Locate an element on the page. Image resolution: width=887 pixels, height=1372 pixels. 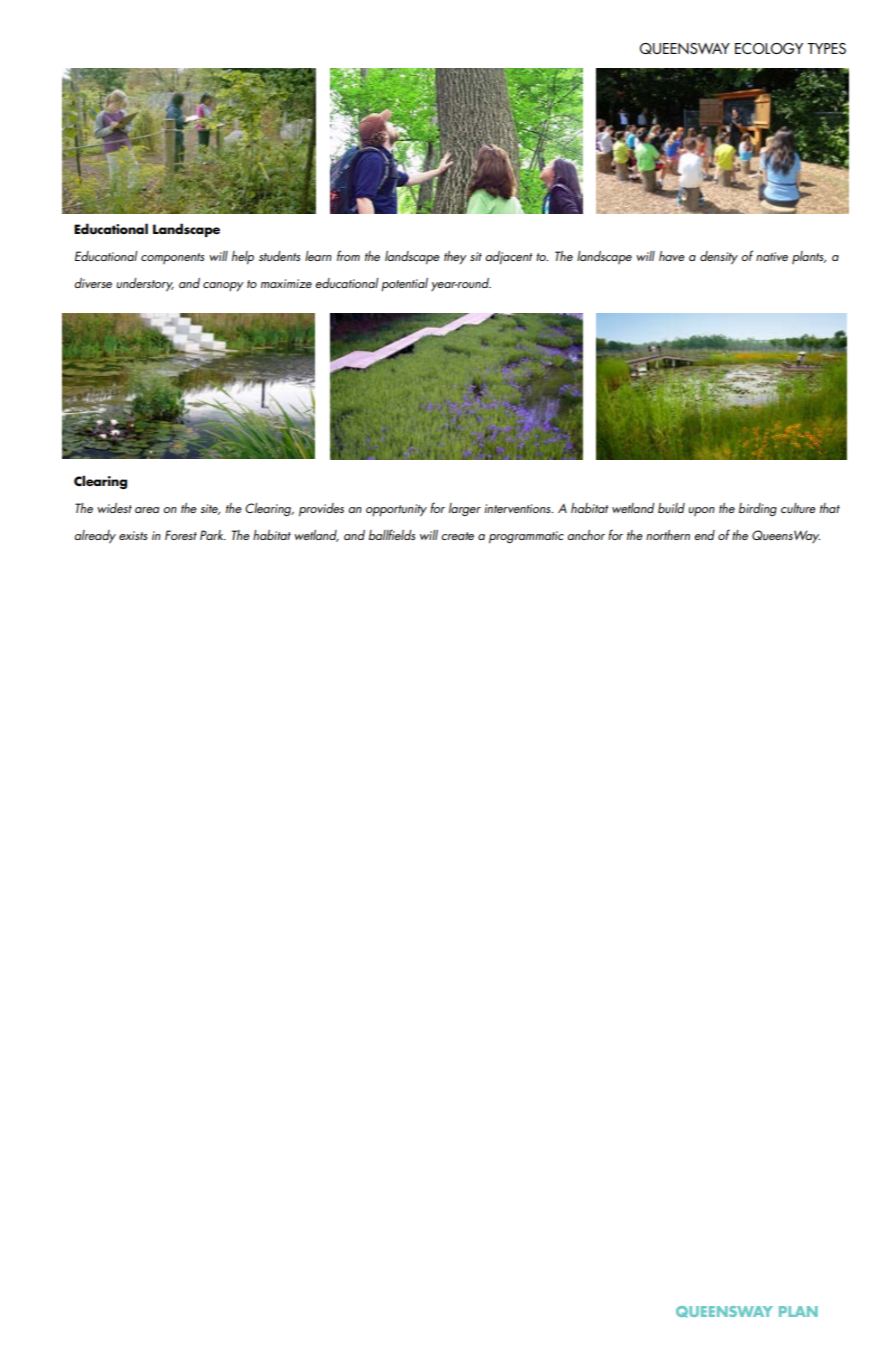
canopy is located at coordinates (223, 287).
